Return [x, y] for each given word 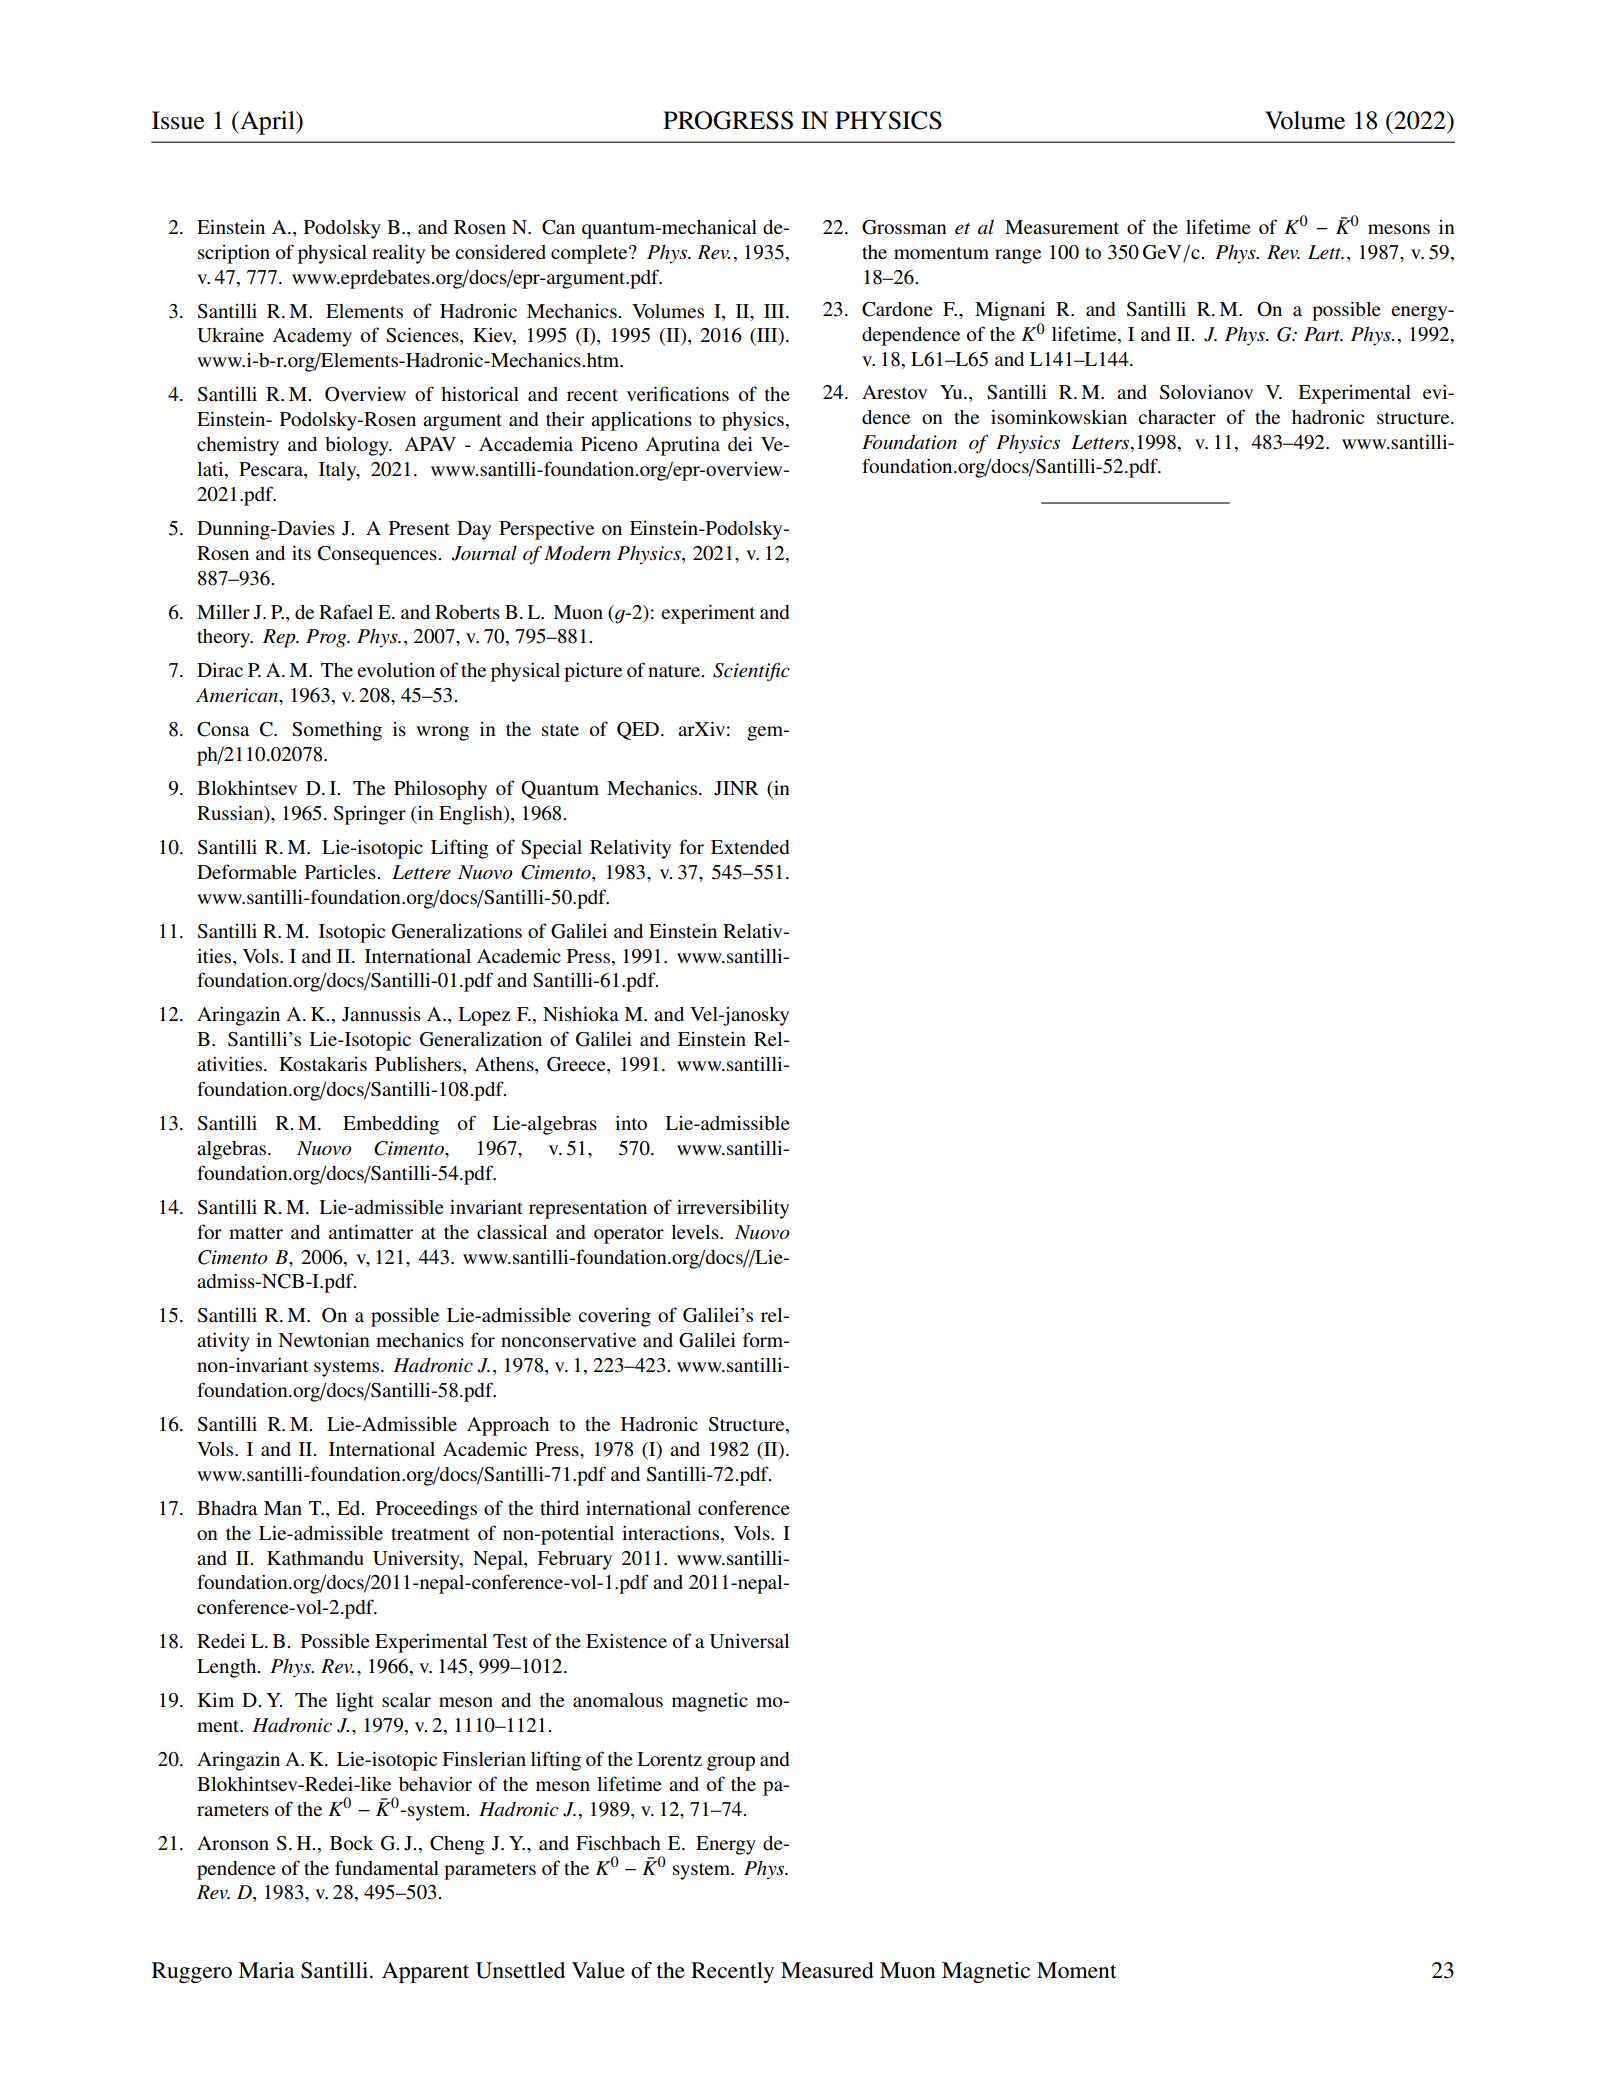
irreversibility [733, 1209]
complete [590, 254]
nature [675, 671]
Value [598, 1970]
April [267, 123]
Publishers [419, 1065]
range [1018, 256]
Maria [266, 1970]
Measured [827, 1970]
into [631, 1122]
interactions [670, 1532]
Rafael [346, 611]
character [1177, 417]
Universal [749, 1641]
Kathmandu [315, 1558]
